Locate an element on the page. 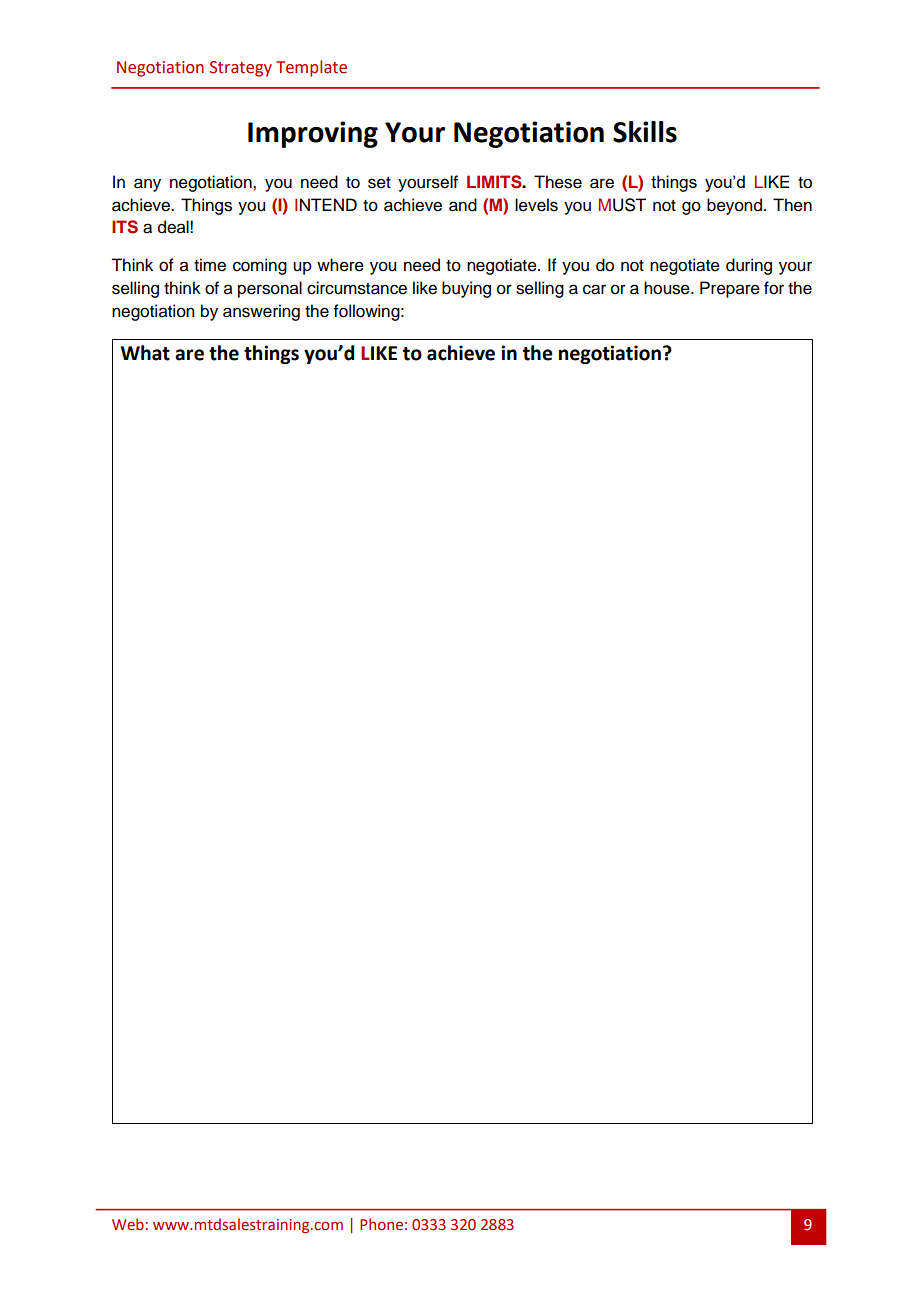 The width and height of the page is (924, 1308). buying is located at coordinates (466, 289).
